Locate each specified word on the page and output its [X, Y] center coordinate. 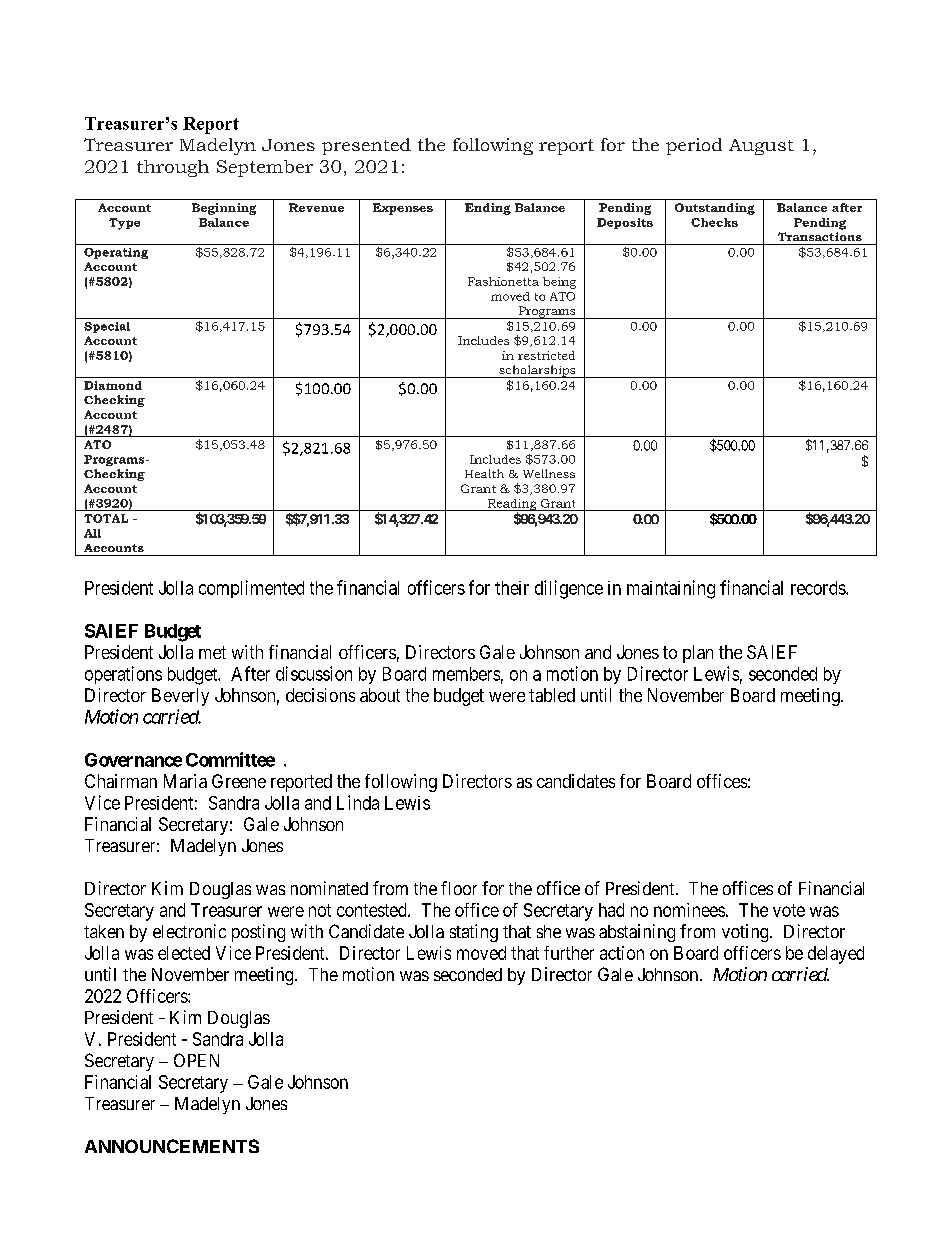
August [761, 147]
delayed [836, 955]
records [819, 588]
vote [789, 910]
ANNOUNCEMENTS [172, 1146]
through [173, 168]
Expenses [403, 209]
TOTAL [106, 518]
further [569, 953]
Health [484, 473]
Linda [358, 802]
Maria [185, 781]
